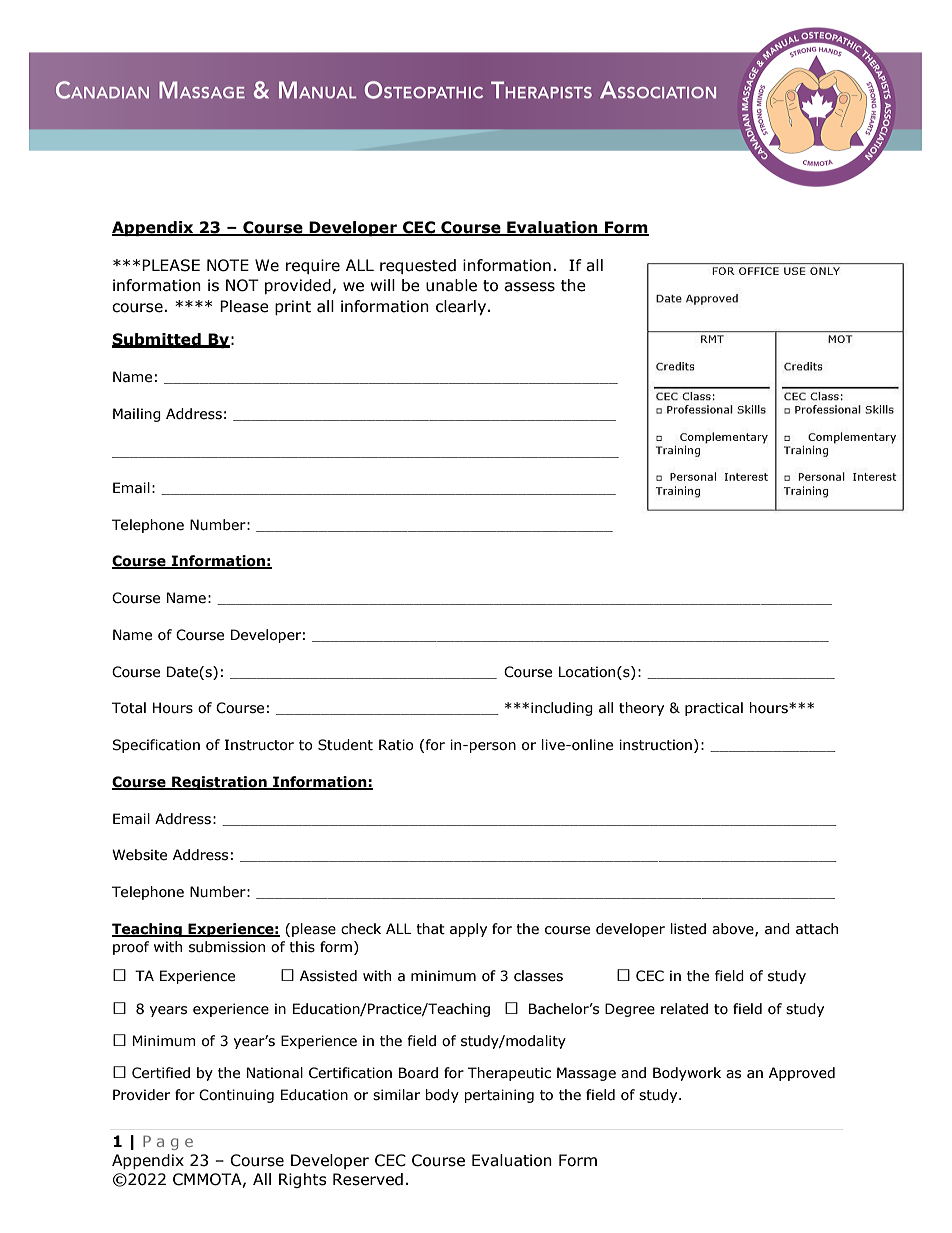 Image resolution: width=952 pixels, height=1233 pixels. Describe the element at coordinates (529, 287) in the image. I see `assess` at that location.
